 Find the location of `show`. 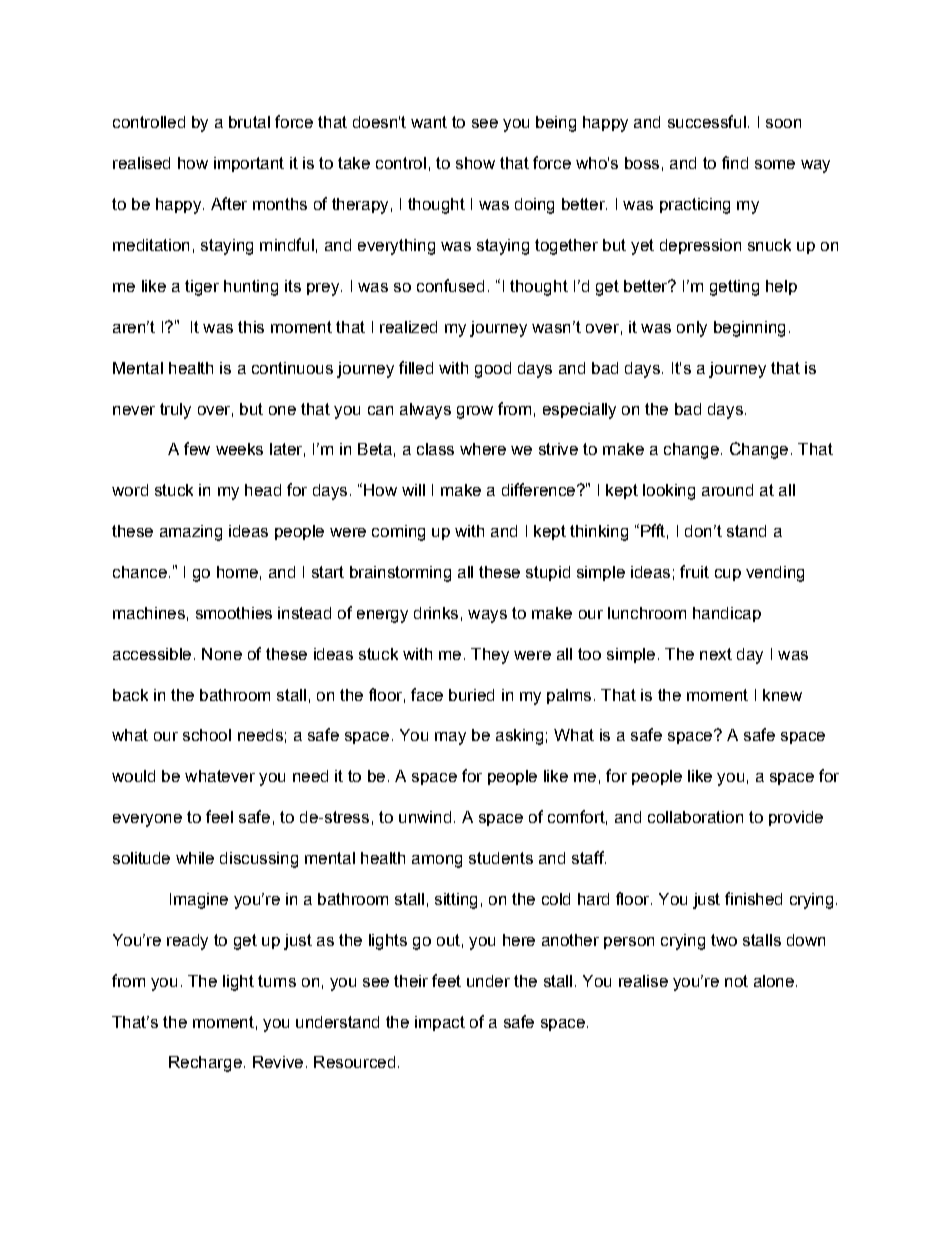

show is located at coordinates (475, 163).
